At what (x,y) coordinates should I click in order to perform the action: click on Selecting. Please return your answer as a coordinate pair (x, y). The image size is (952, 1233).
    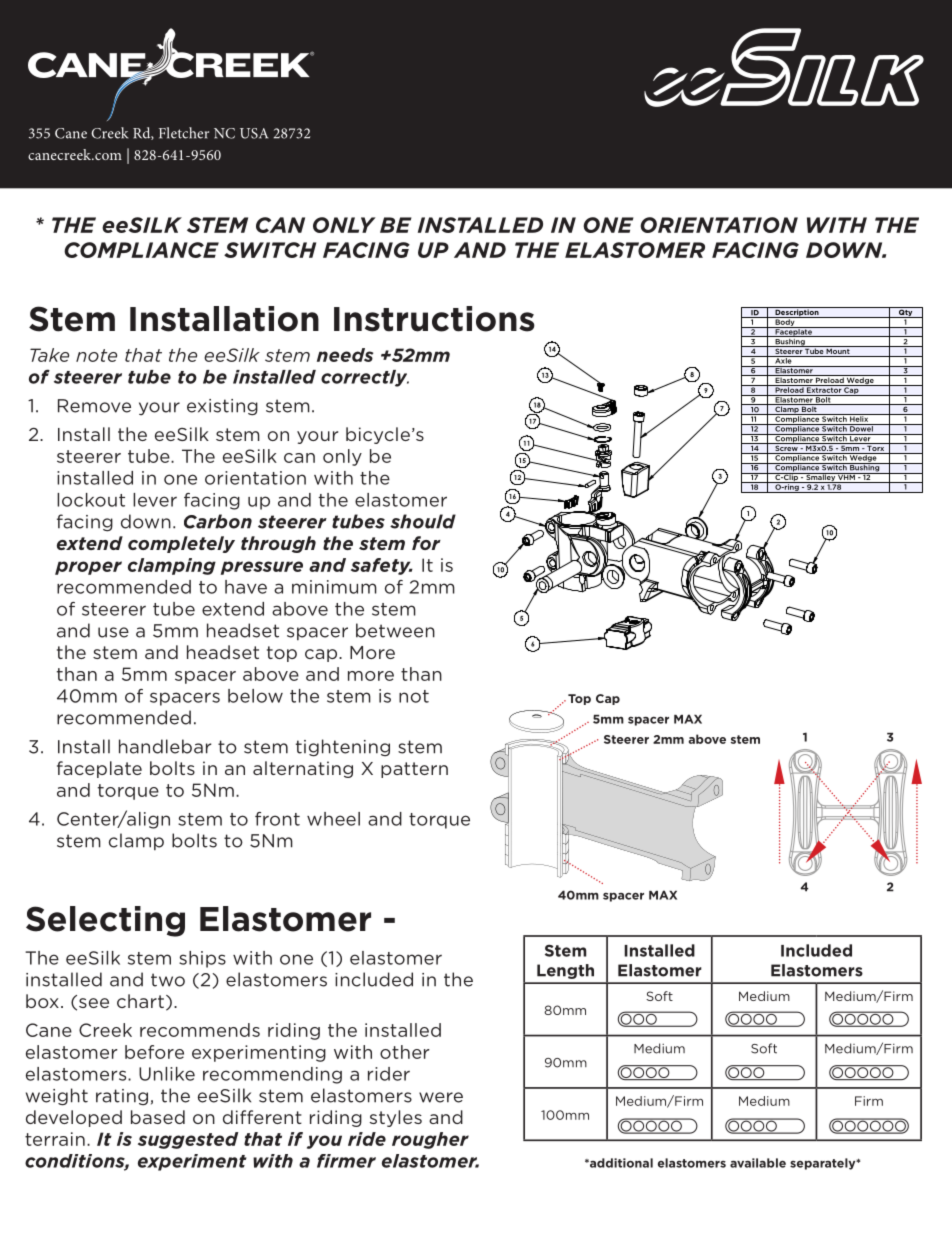
    Looking at the image, I should click on (105, 921).
